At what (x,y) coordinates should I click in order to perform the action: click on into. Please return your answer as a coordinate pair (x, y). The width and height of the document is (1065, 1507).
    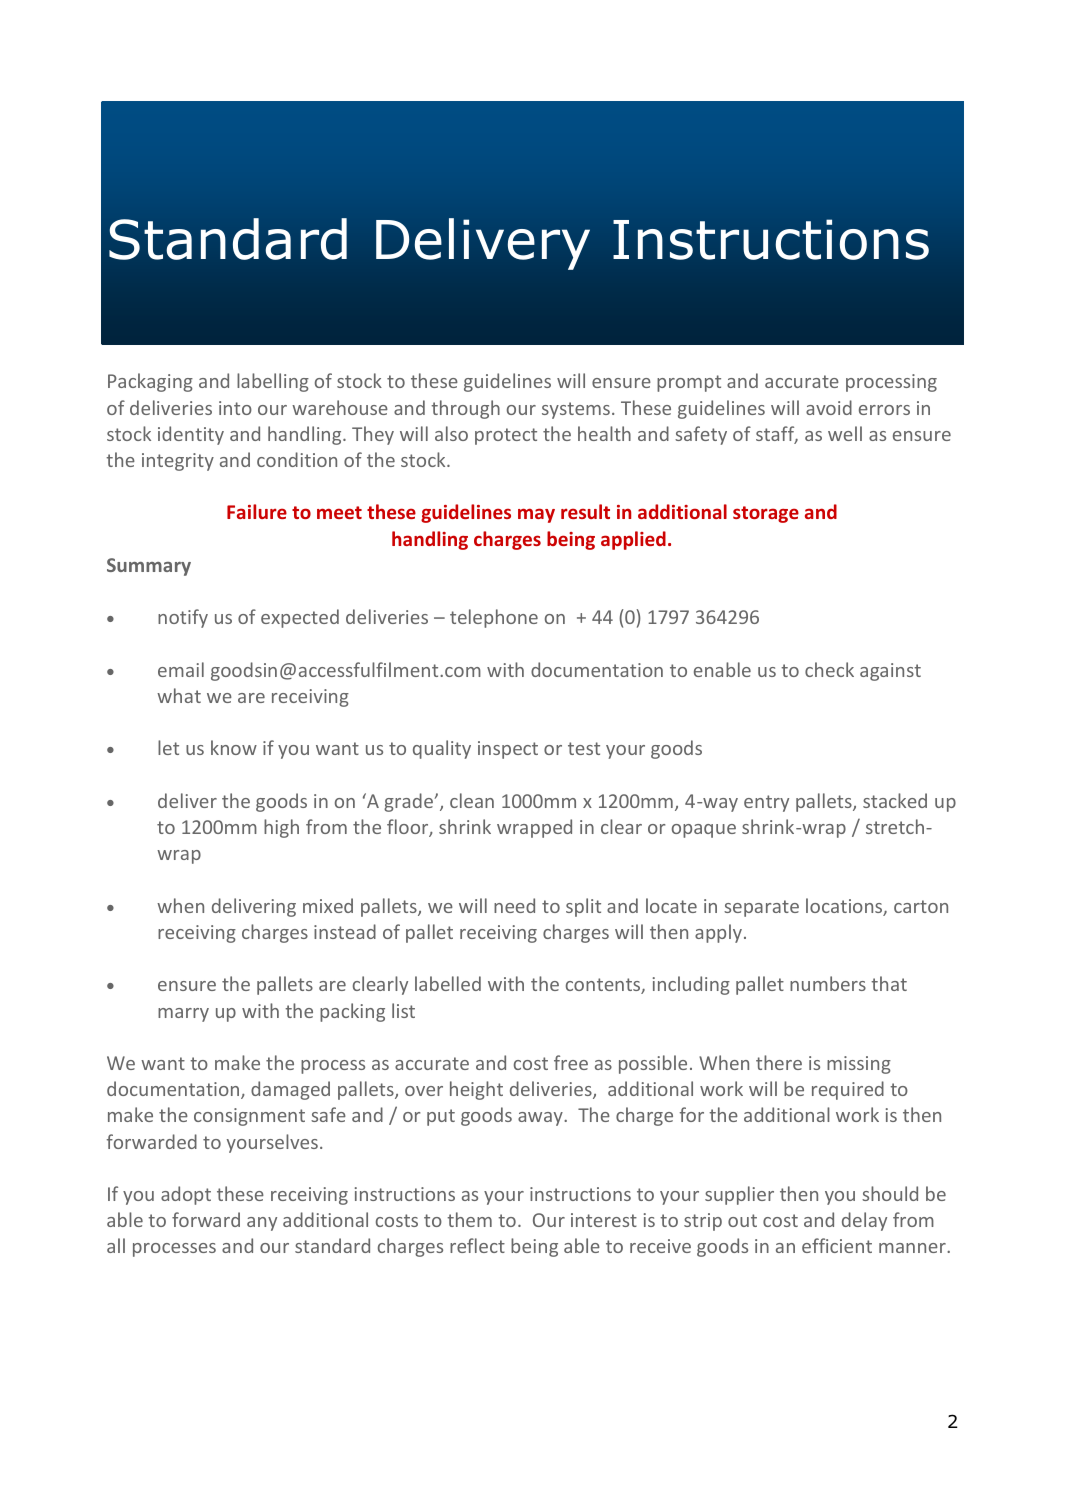
    Looking at the image, I should click on (235, 408).
